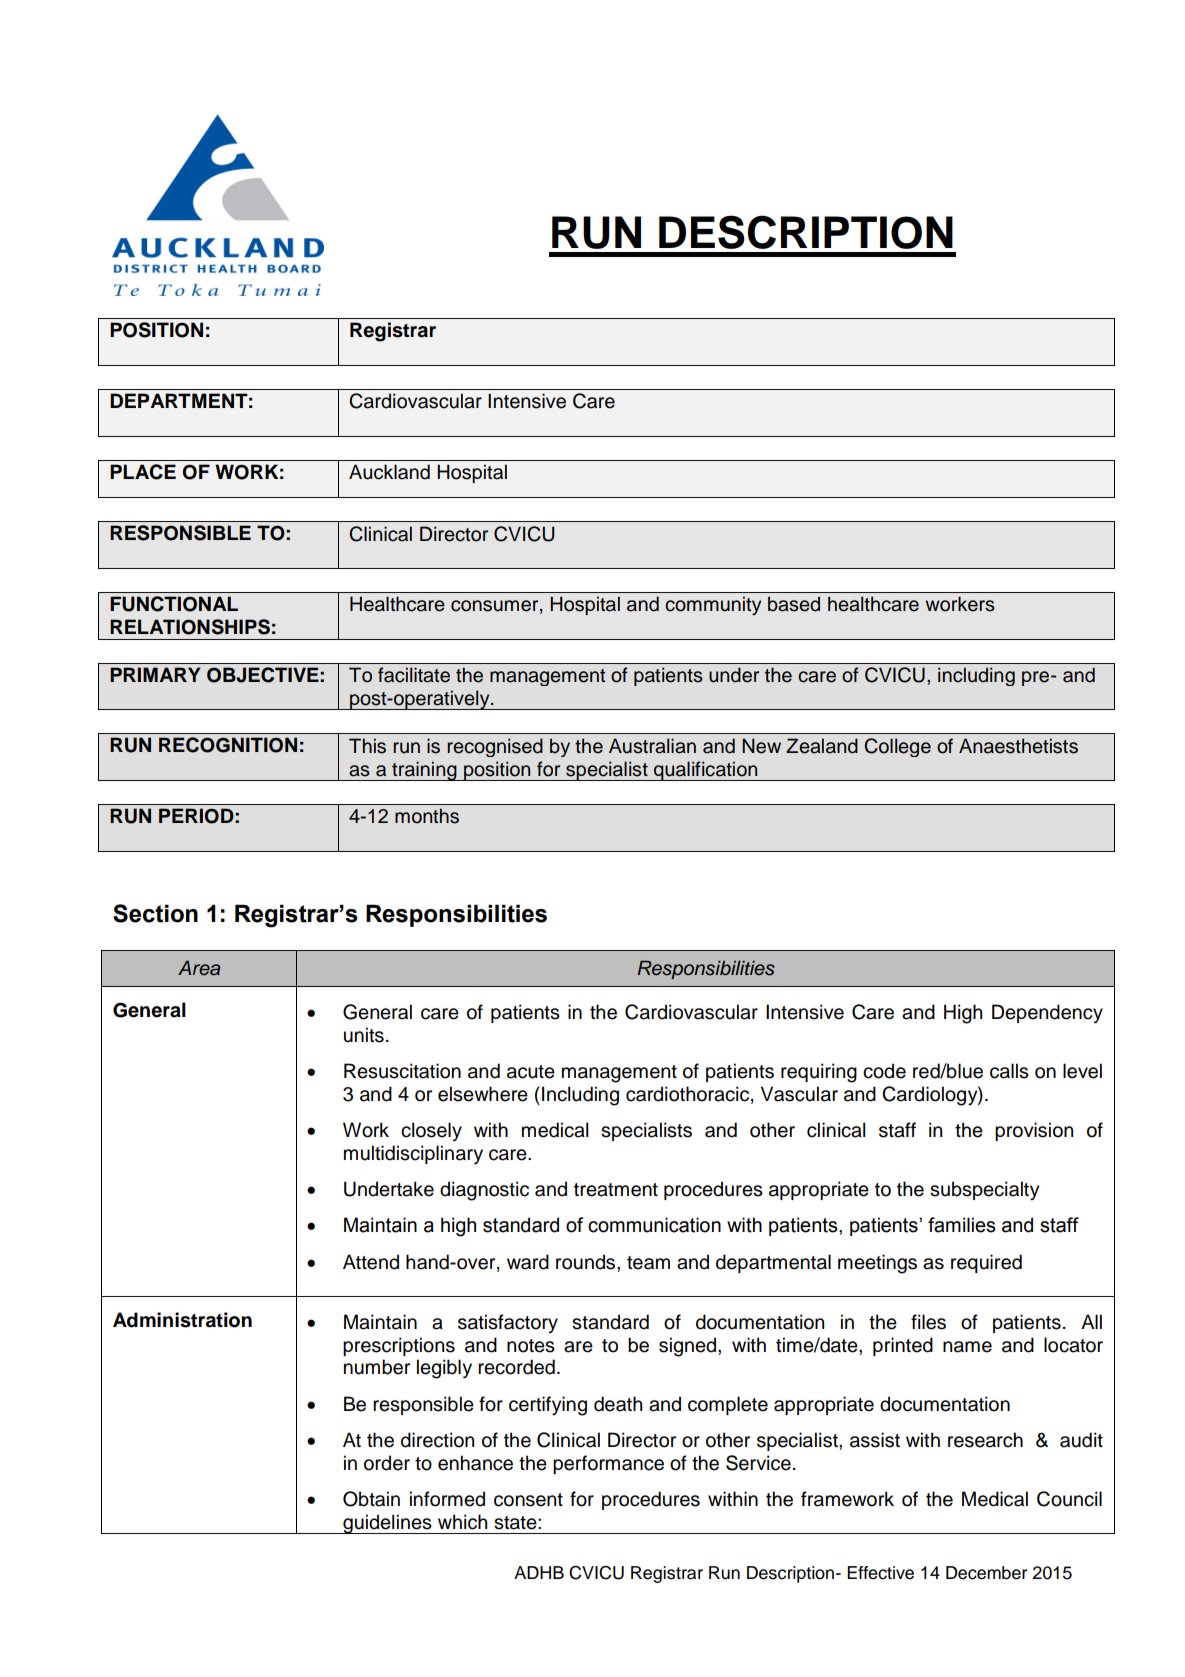 This screenshot has height=1677, width=1185. Describe the element at coordinates (371, 1262) in the screenshot. I see `Attend` at that location.
